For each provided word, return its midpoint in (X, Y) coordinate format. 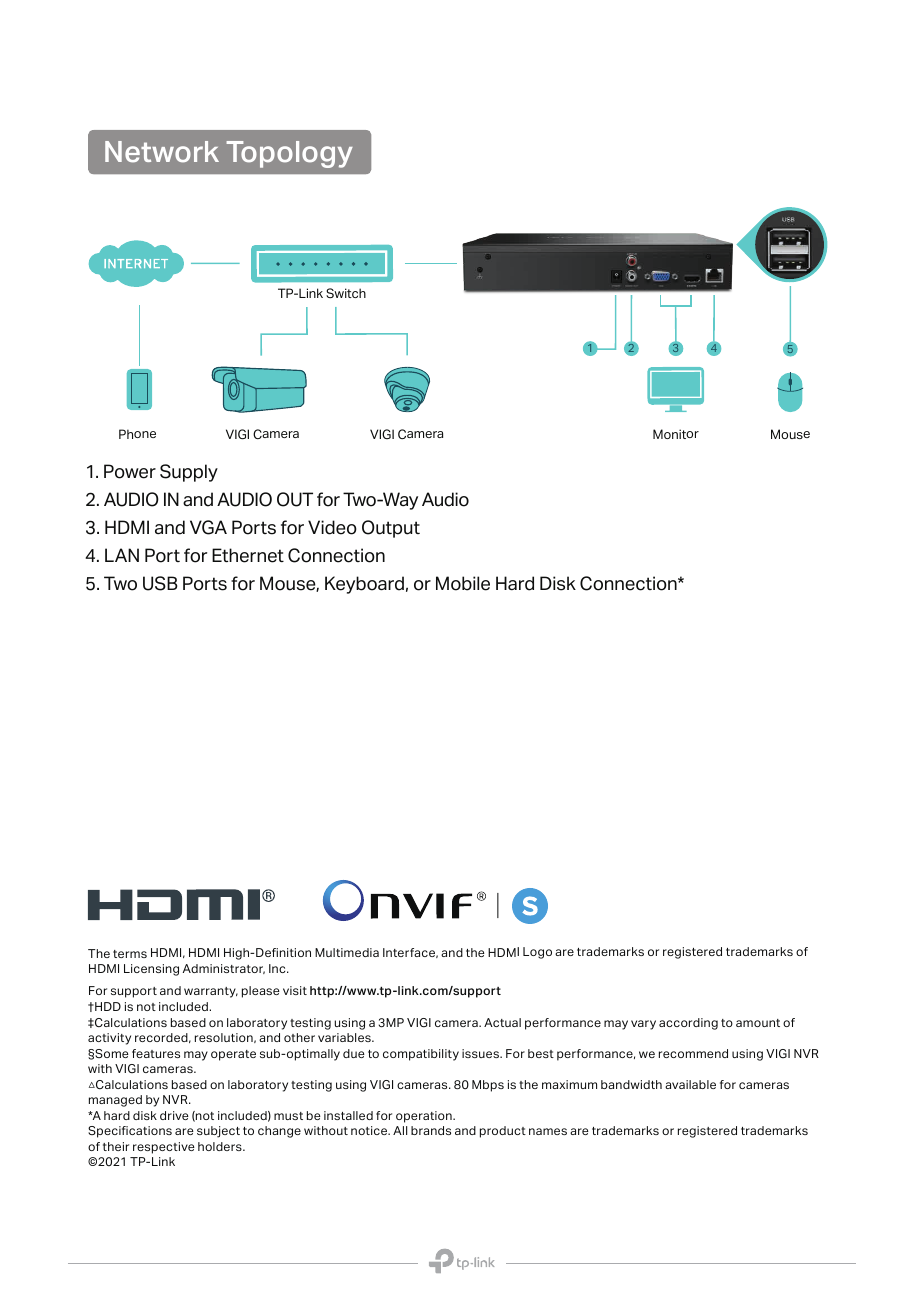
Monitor (676, 434)
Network (162, 152)
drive (174, 1115)
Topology (289, 154)
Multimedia (347, 952)
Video (332, 527)
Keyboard (364, 585)
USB (160, 583)
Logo (537, 953)
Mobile (463, 583)
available (690, 1084)
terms (130, 954)
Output (391, 529)
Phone (137, 434)
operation (425, 1117)
